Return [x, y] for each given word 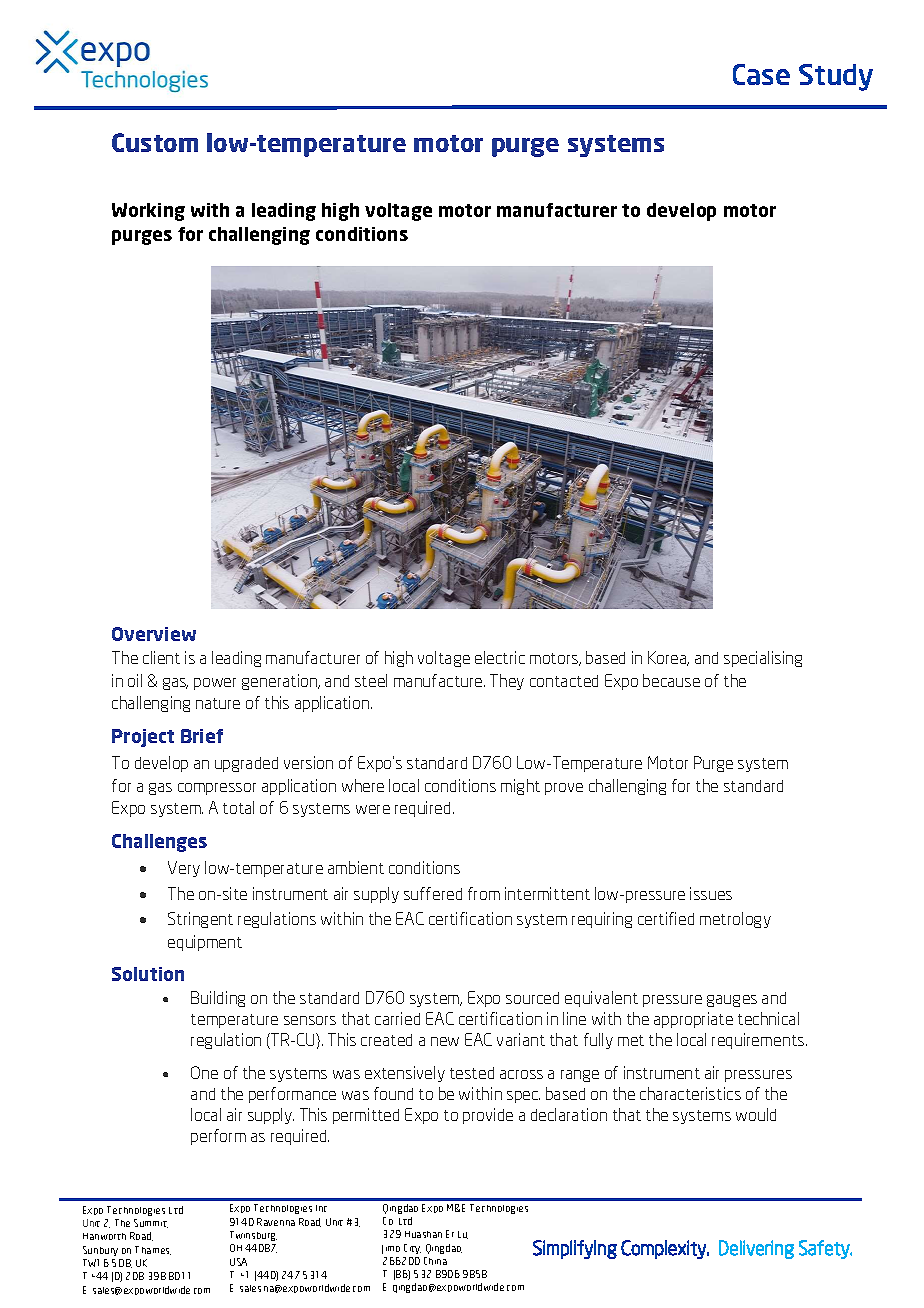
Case [761, 74]
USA [238, 1262]
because [671, 680]
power [215, 684]
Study [836, 77]
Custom [155, 142]
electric [500, 657]
